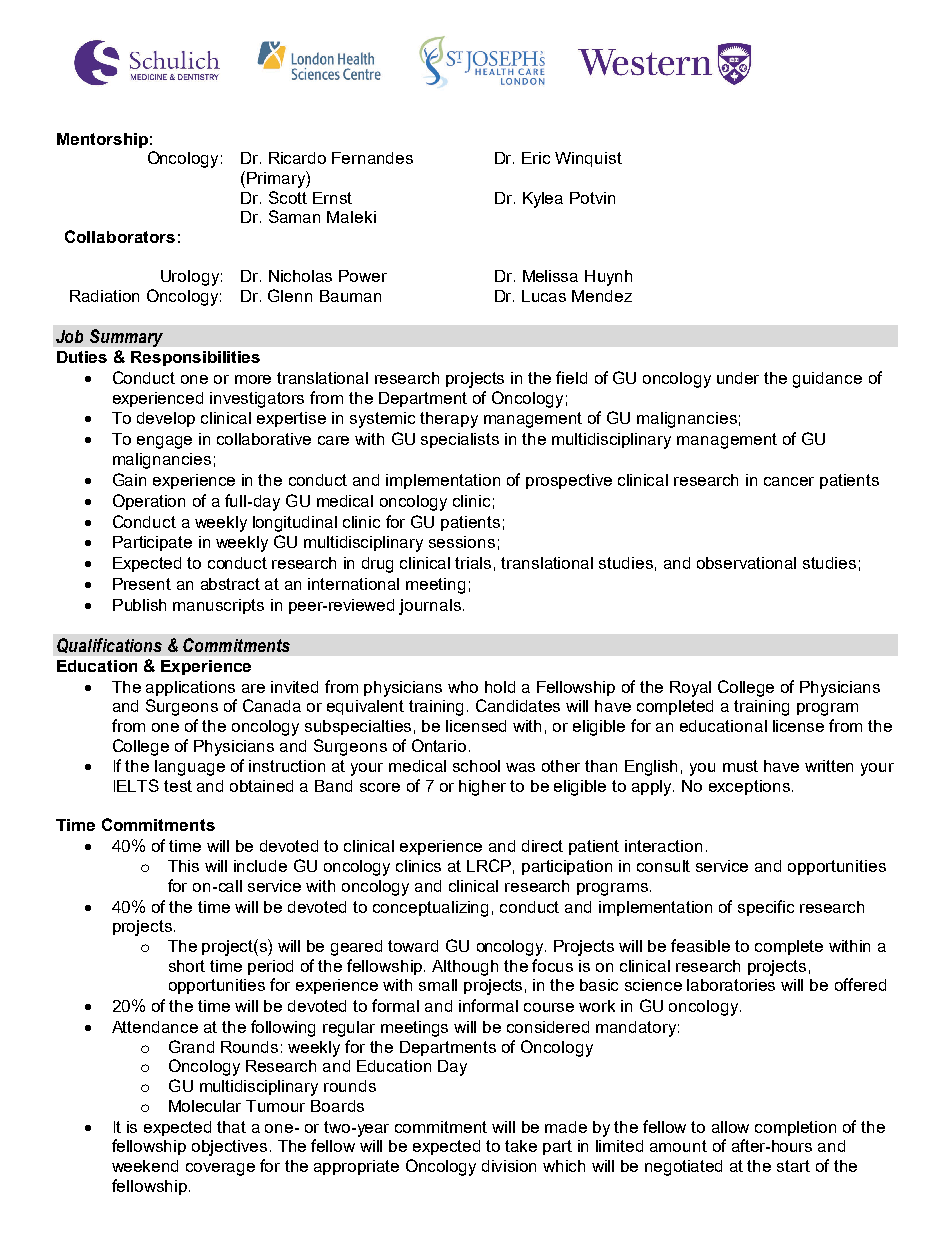 The width and height of the image is (952, 1233). Describe the element at coordinates (473, 563) in the image. I see `trials` at that location.
